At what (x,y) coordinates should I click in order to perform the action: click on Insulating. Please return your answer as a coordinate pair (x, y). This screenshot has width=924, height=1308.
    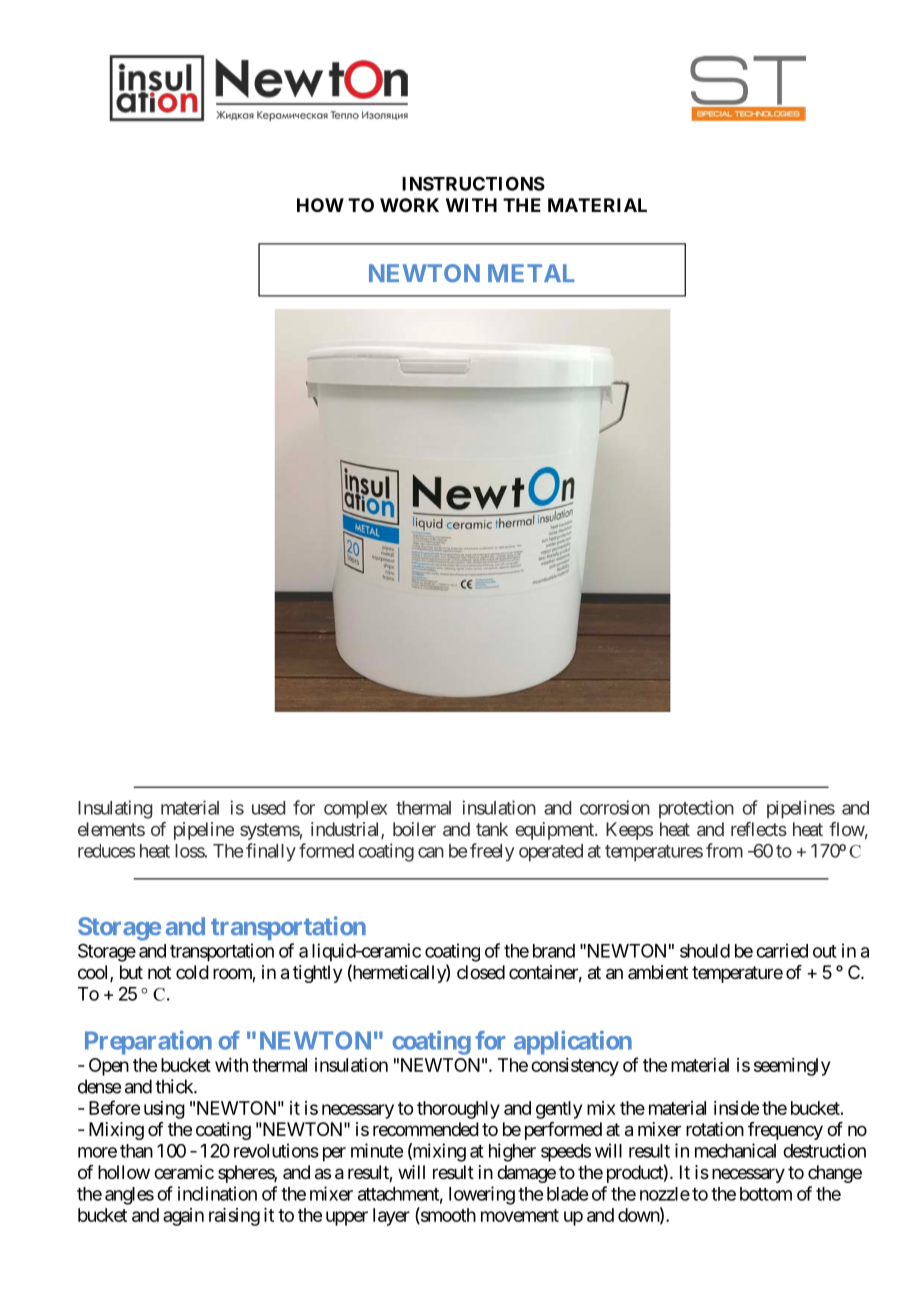
    Looking at the image, I should click on (115, 809).
